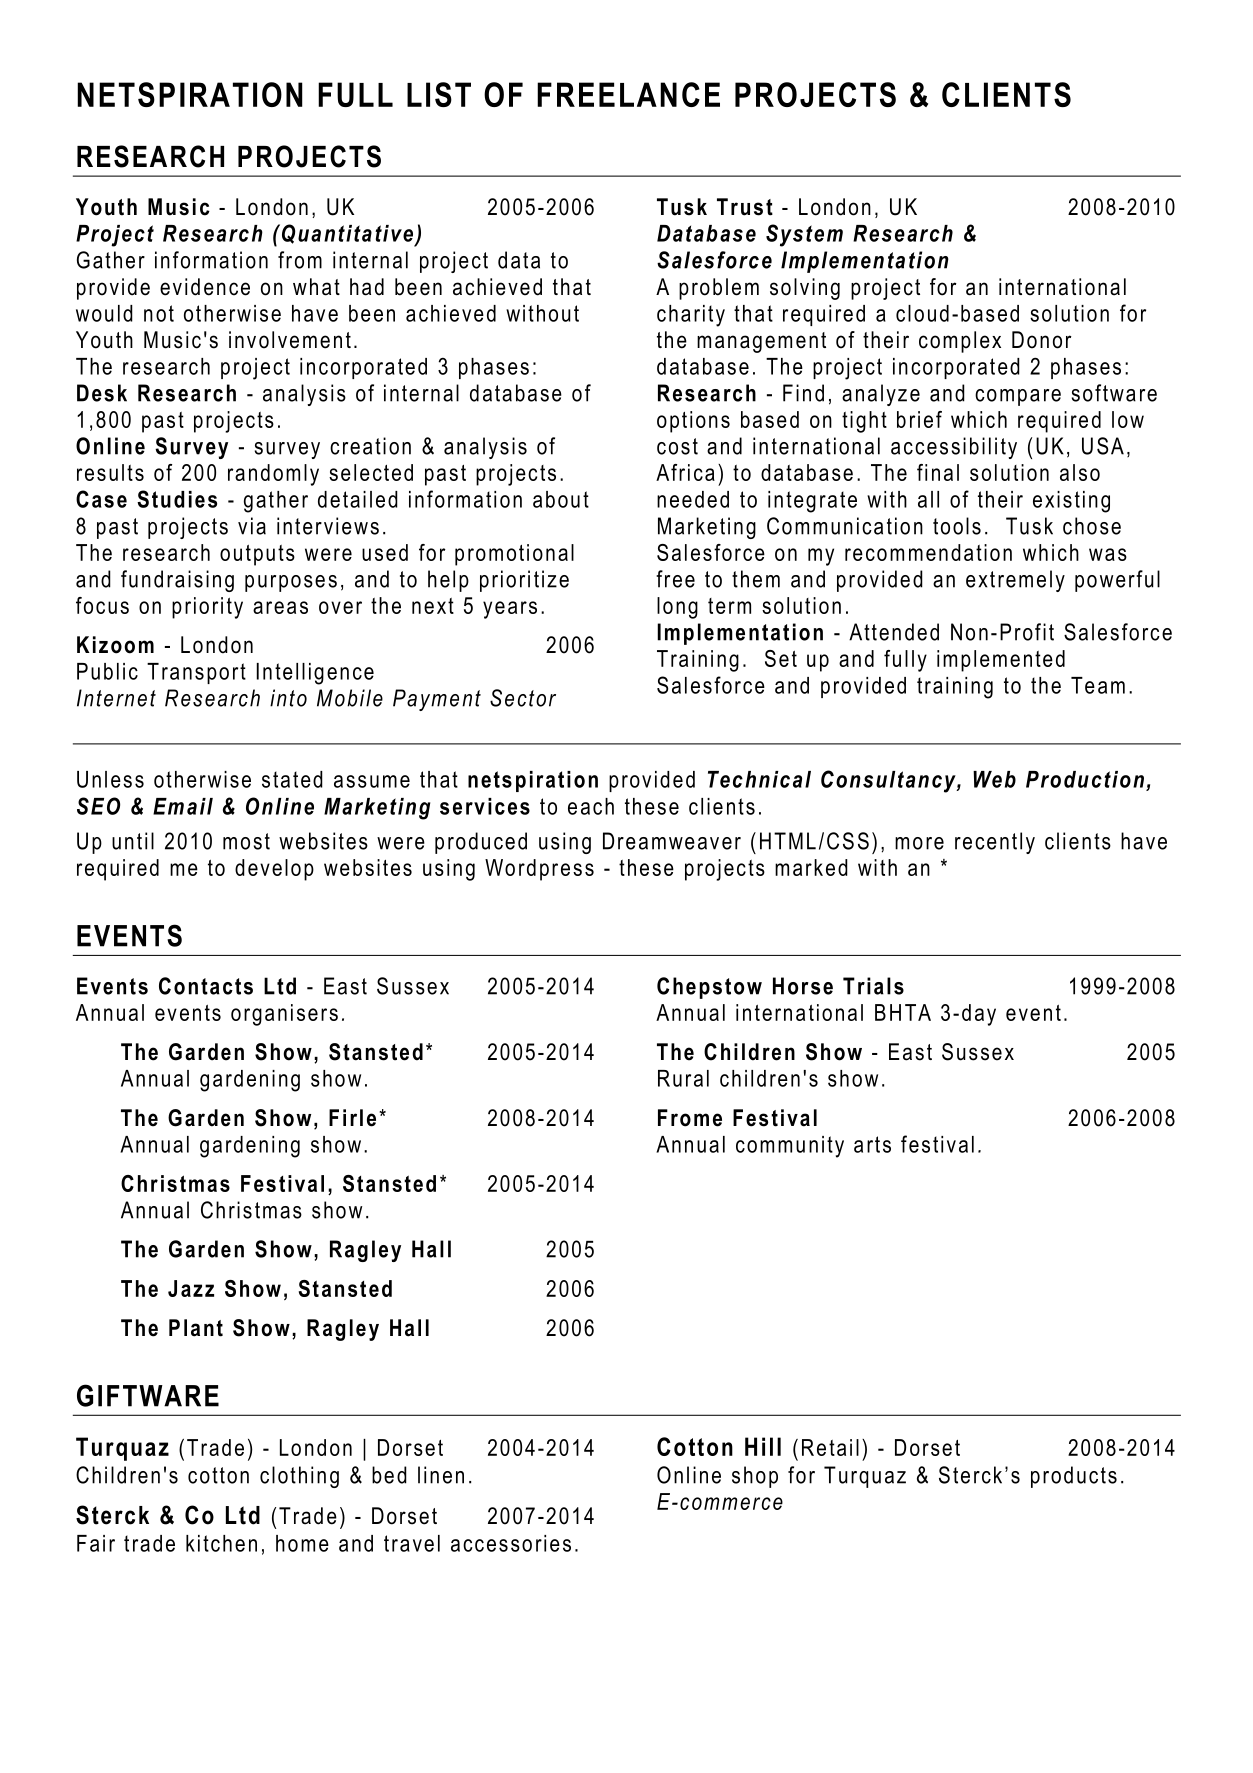  Describe the element at coordinates (177, 499) in the screenshot. I see `Studies` at that location.
